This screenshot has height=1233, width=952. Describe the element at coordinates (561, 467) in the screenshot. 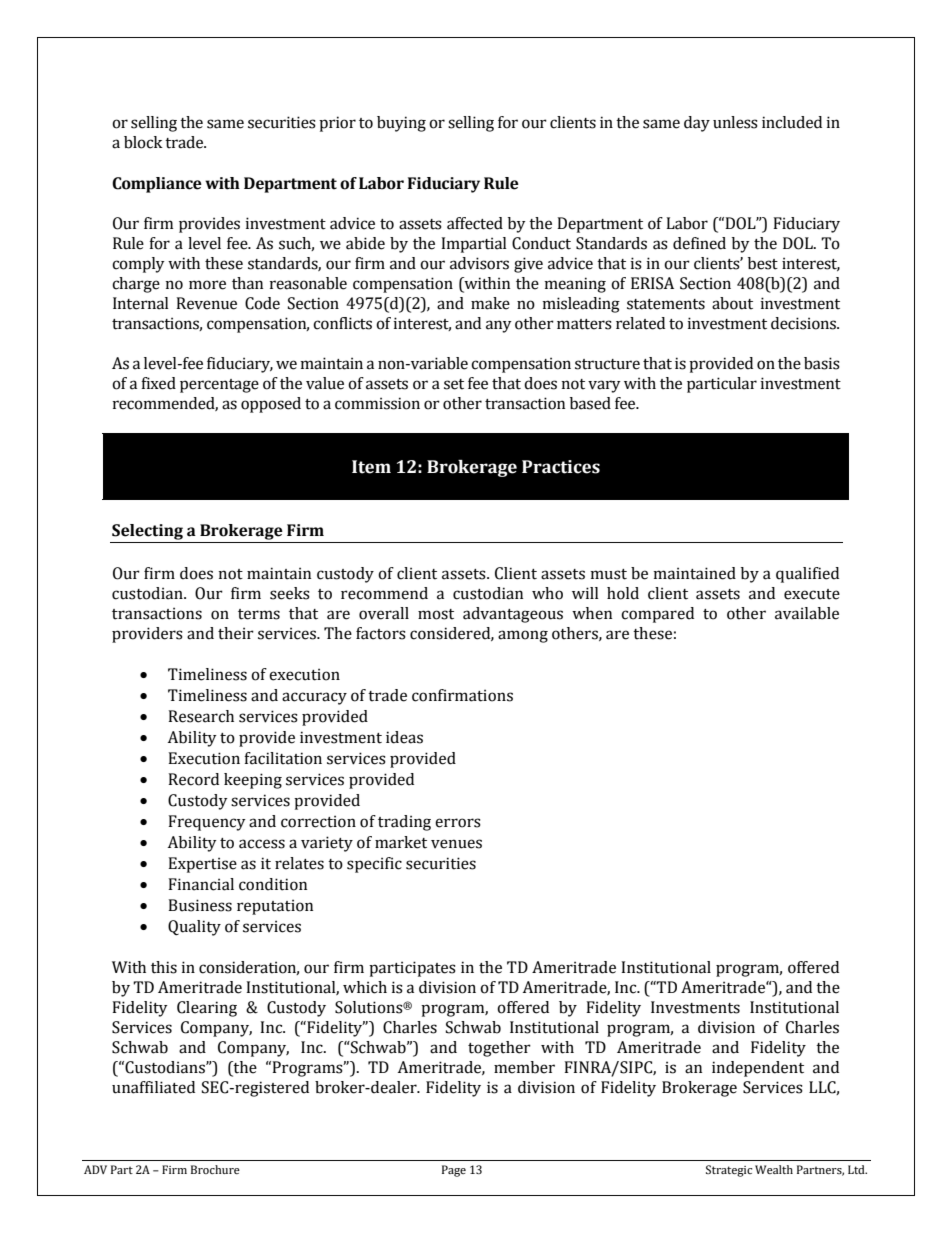

I see `Practices` at that location.
